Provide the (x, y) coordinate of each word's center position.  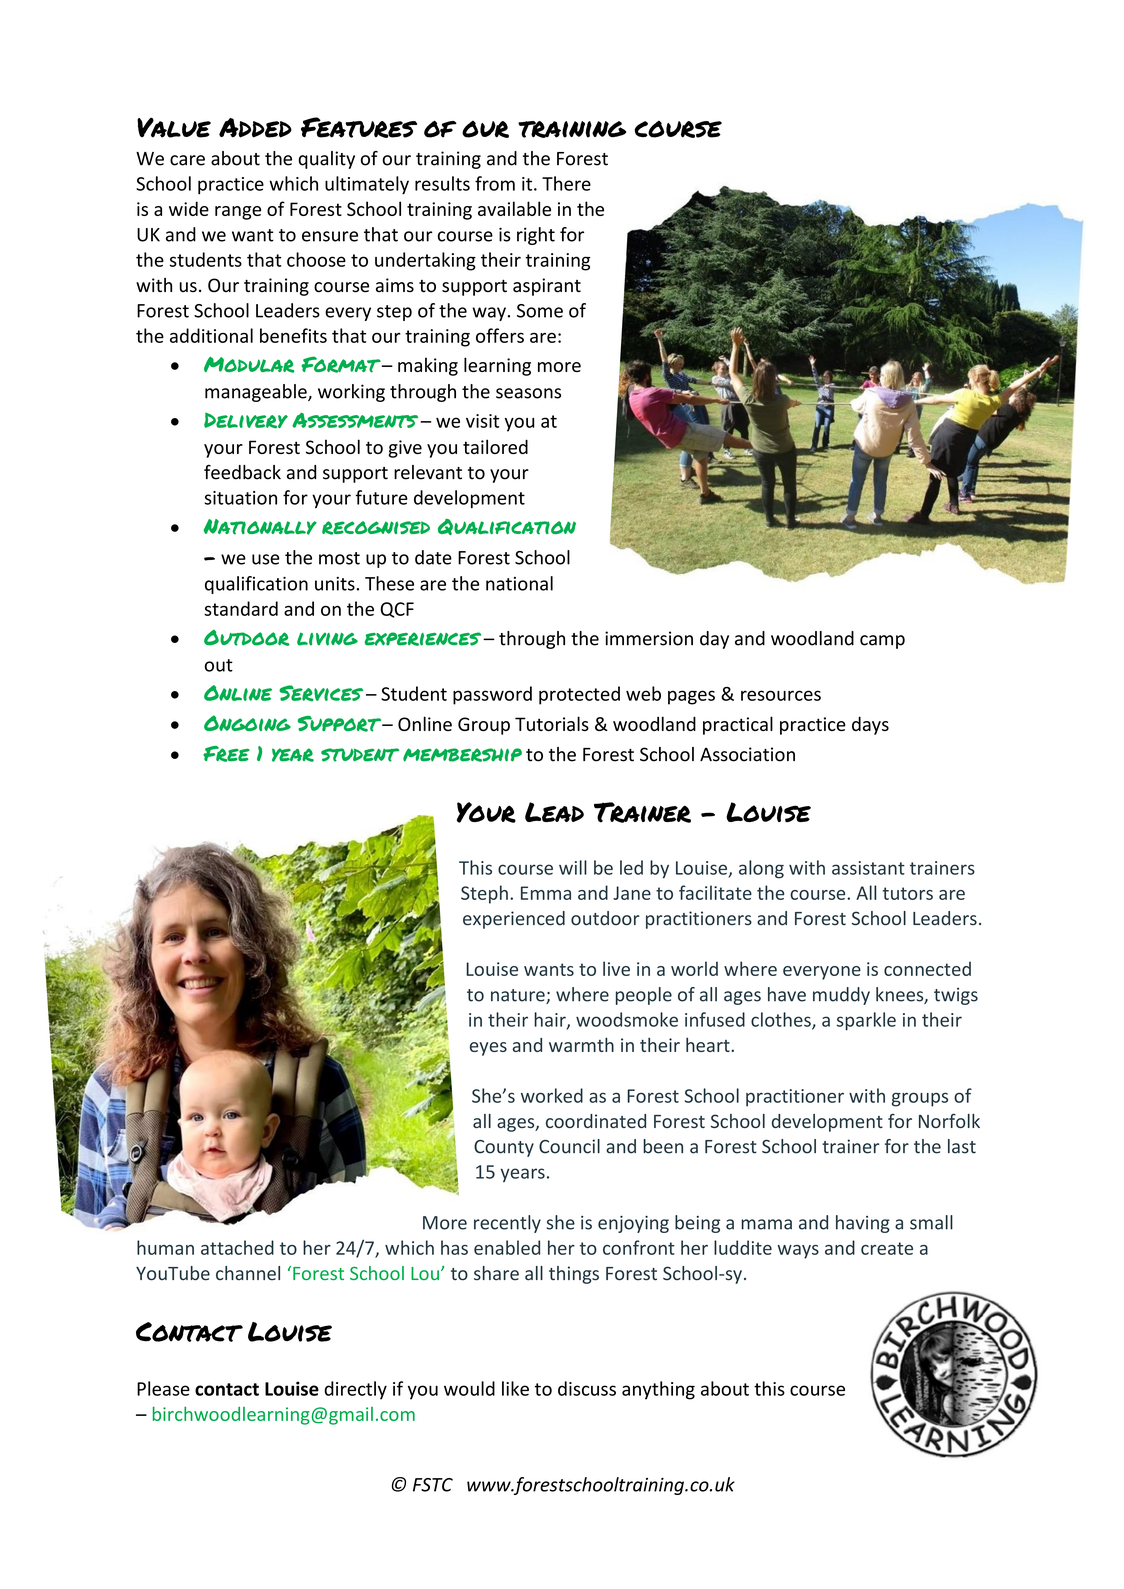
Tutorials (552, 723)
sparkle (866, 1021)
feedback (242, 472)
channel (248, 1273)
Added (255, 128)
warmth (581, 1044)
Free (226, 754)
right (536, 236)
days (870, 725)
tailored (495, 446)
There (566, 183)
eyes (488, 1049)
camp (882, 642)
